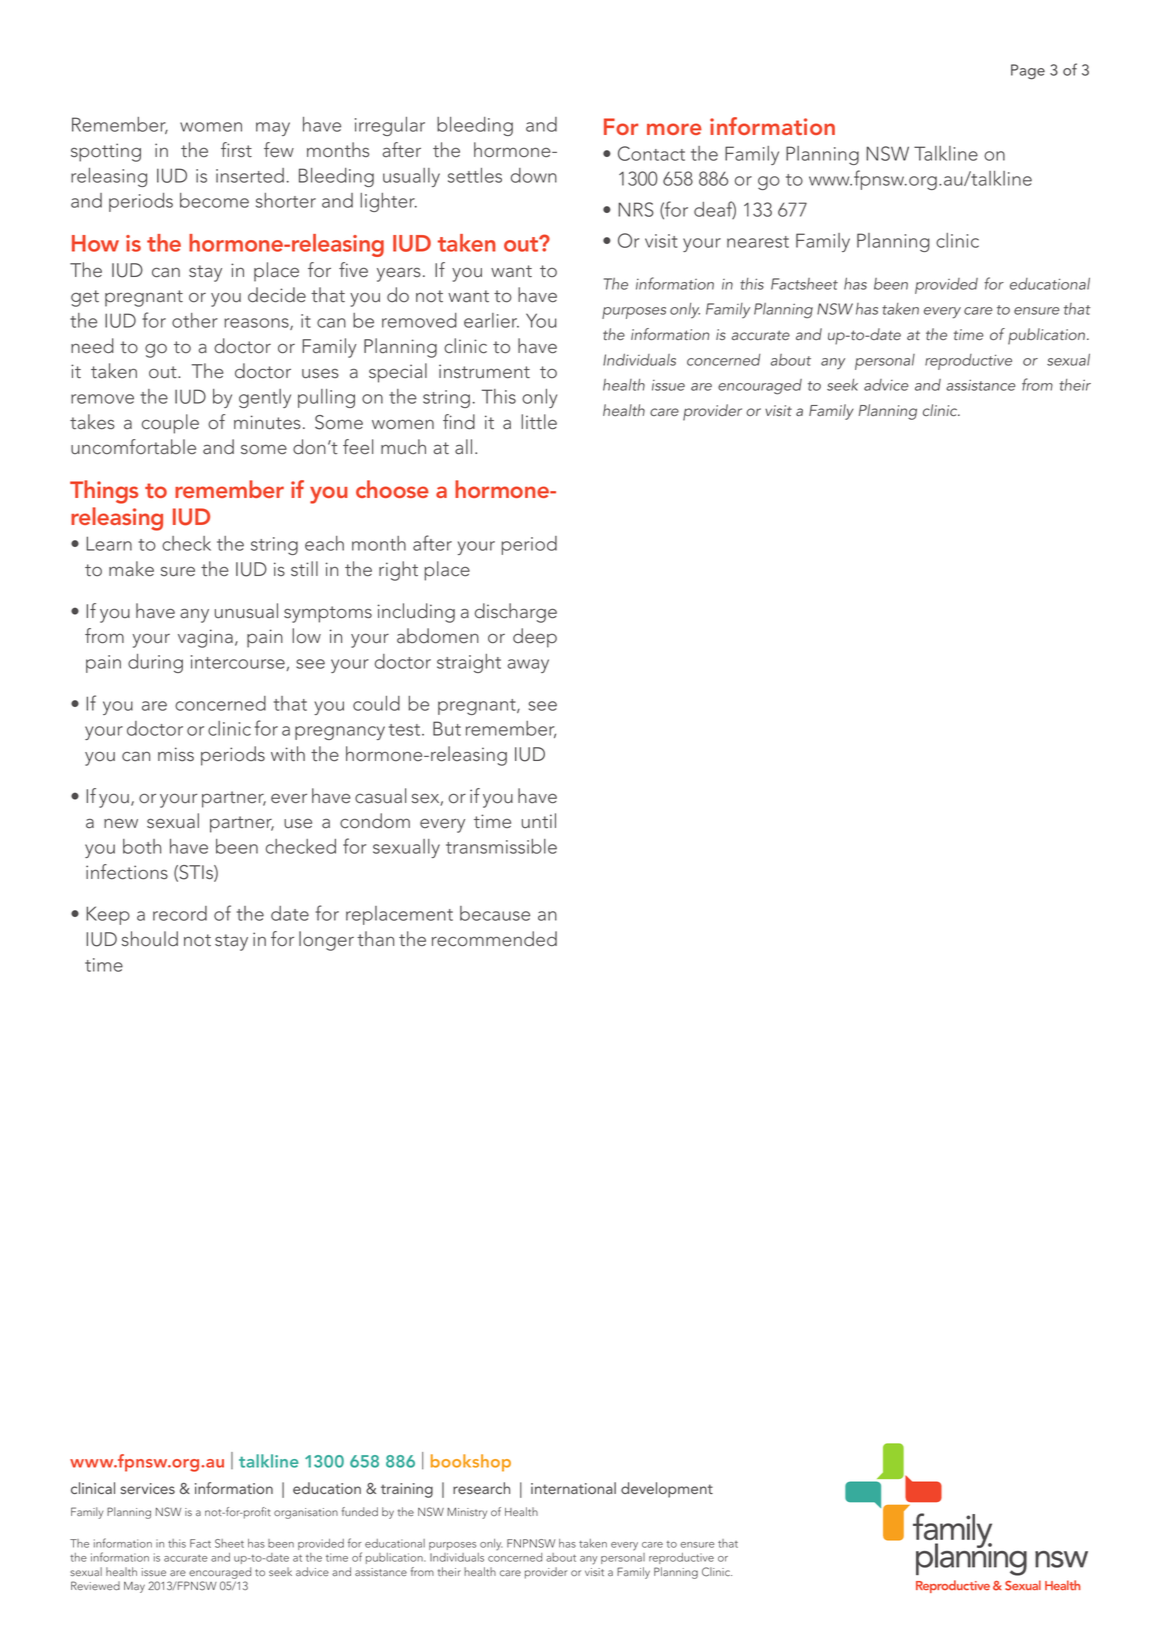 The height and width of the image is (1640, 1160). What do you see at coordinates (148, 1488) in the image?
I see `services` at bounding box center [148, 1488].
